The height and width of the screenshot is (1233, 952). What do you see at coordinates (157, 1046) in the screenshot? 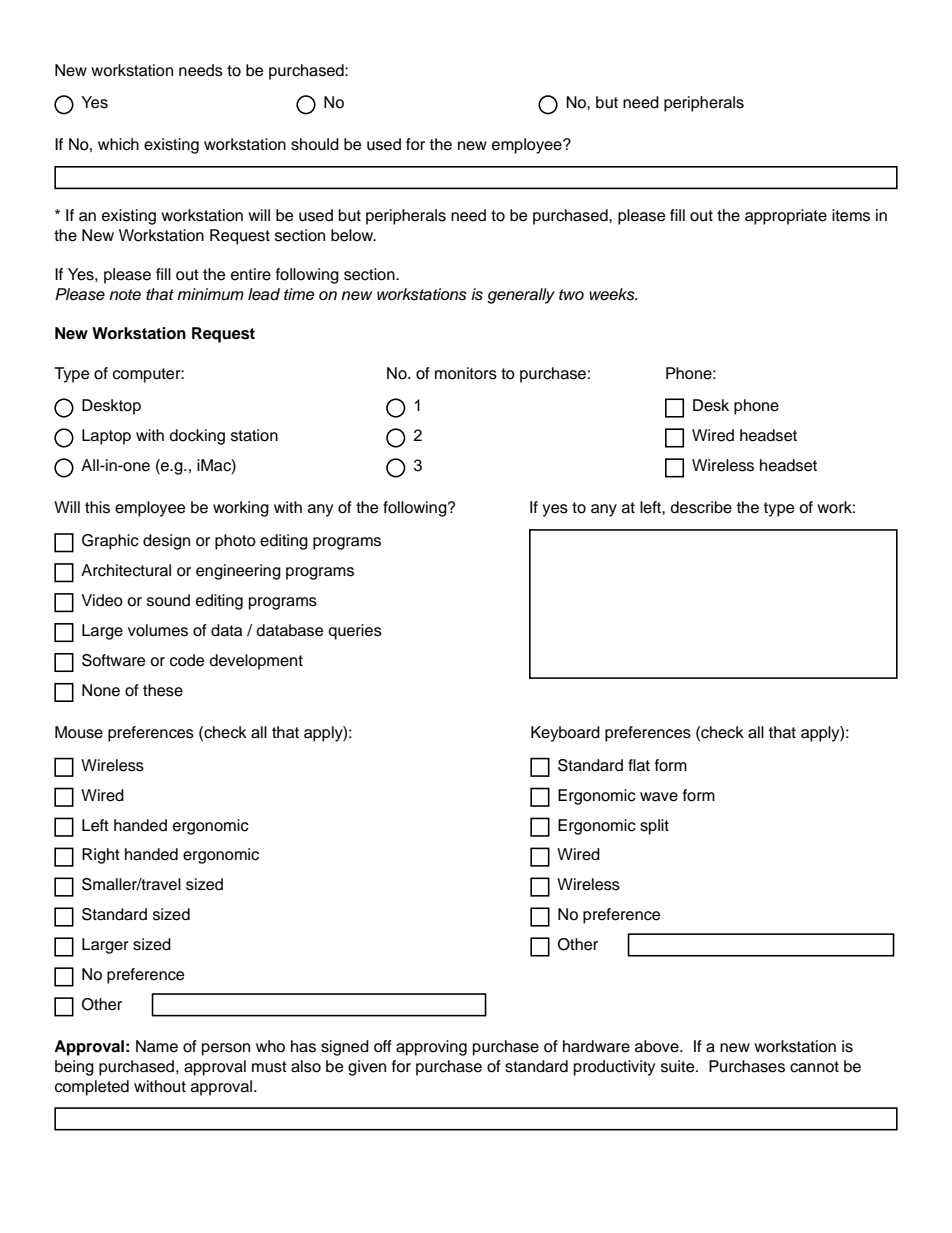
I see `Name` at bounding box center [157, 1046].
